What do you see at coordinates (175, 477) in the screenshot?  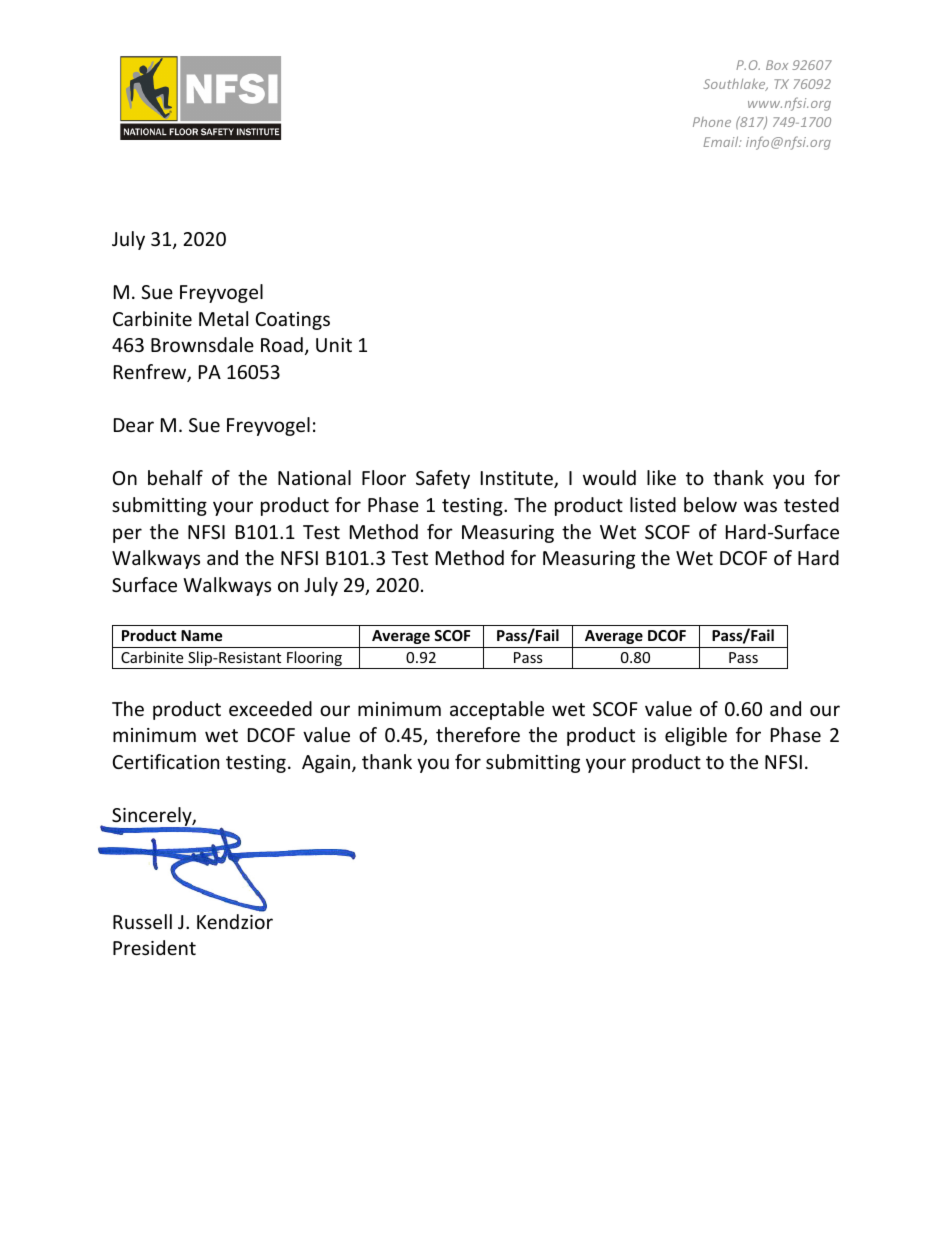 I see `behalf` at bounding box center [175, 477].
